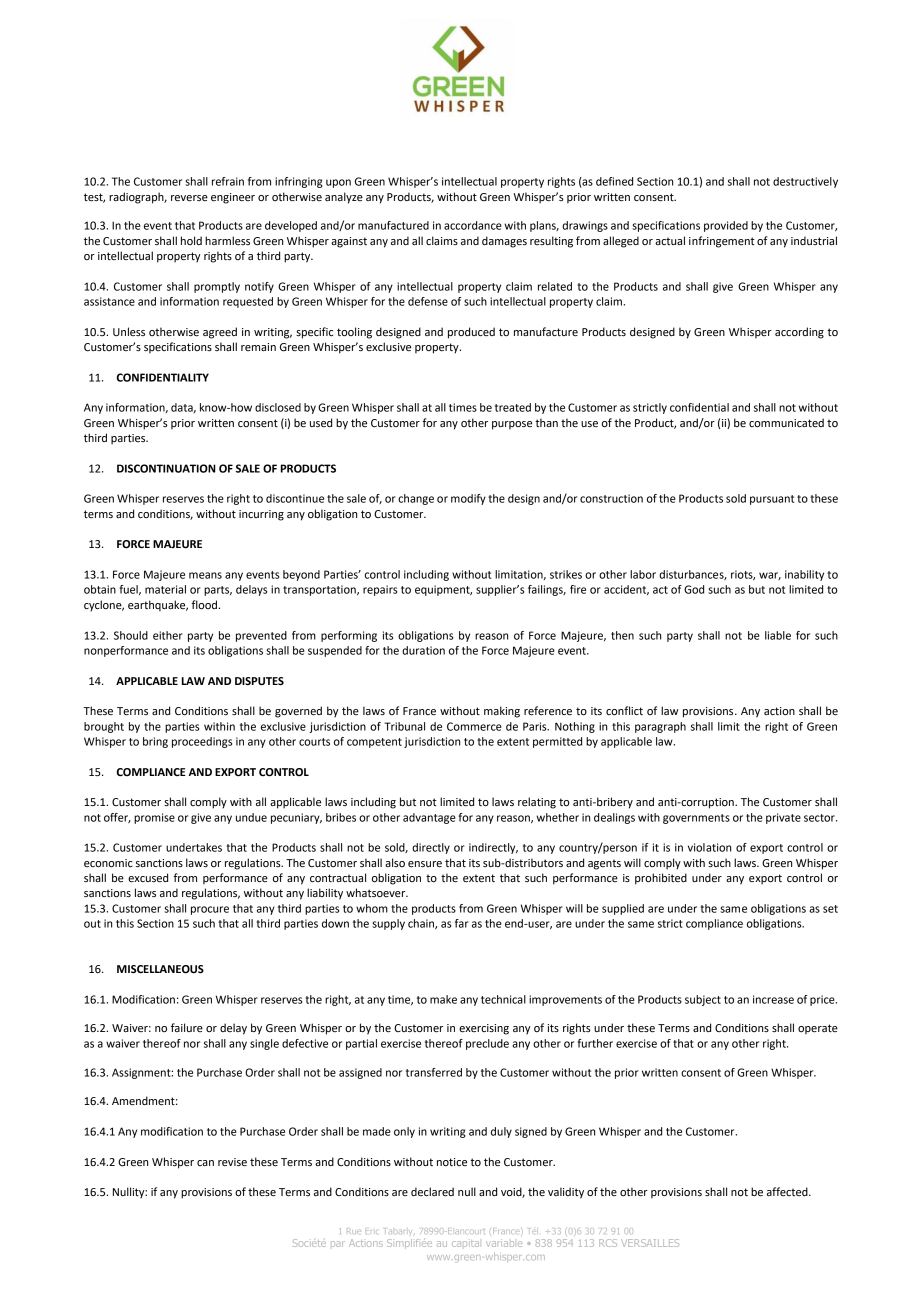  I want to click on provided, so click(726, 226).
